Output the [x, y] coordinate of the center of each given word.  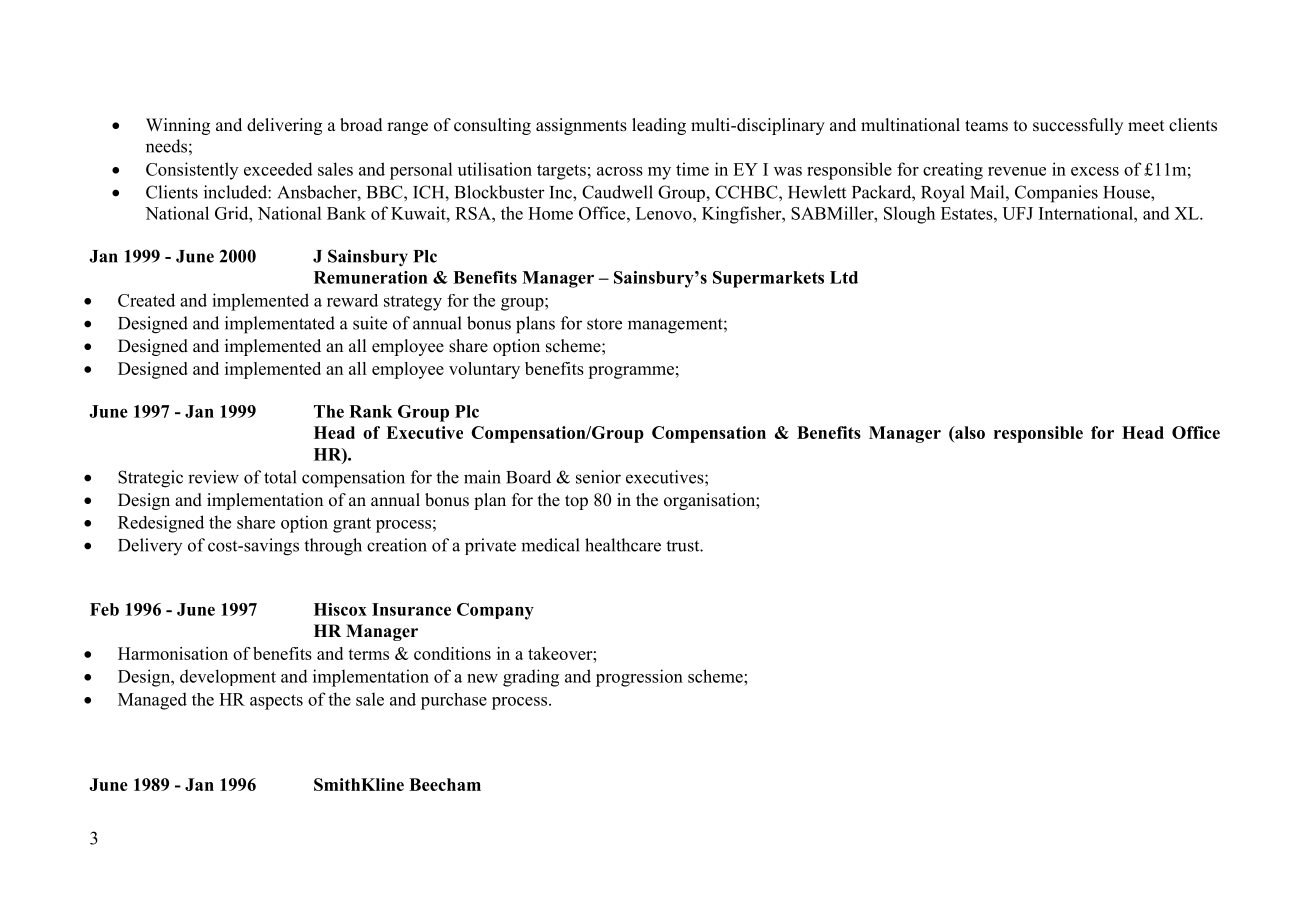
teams [986, 126]
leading [659, 126]
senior [598, 477]
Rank [371, 411]
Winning [178, 126]
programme [631, 372]
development [228, 677]
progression [639, 678]
